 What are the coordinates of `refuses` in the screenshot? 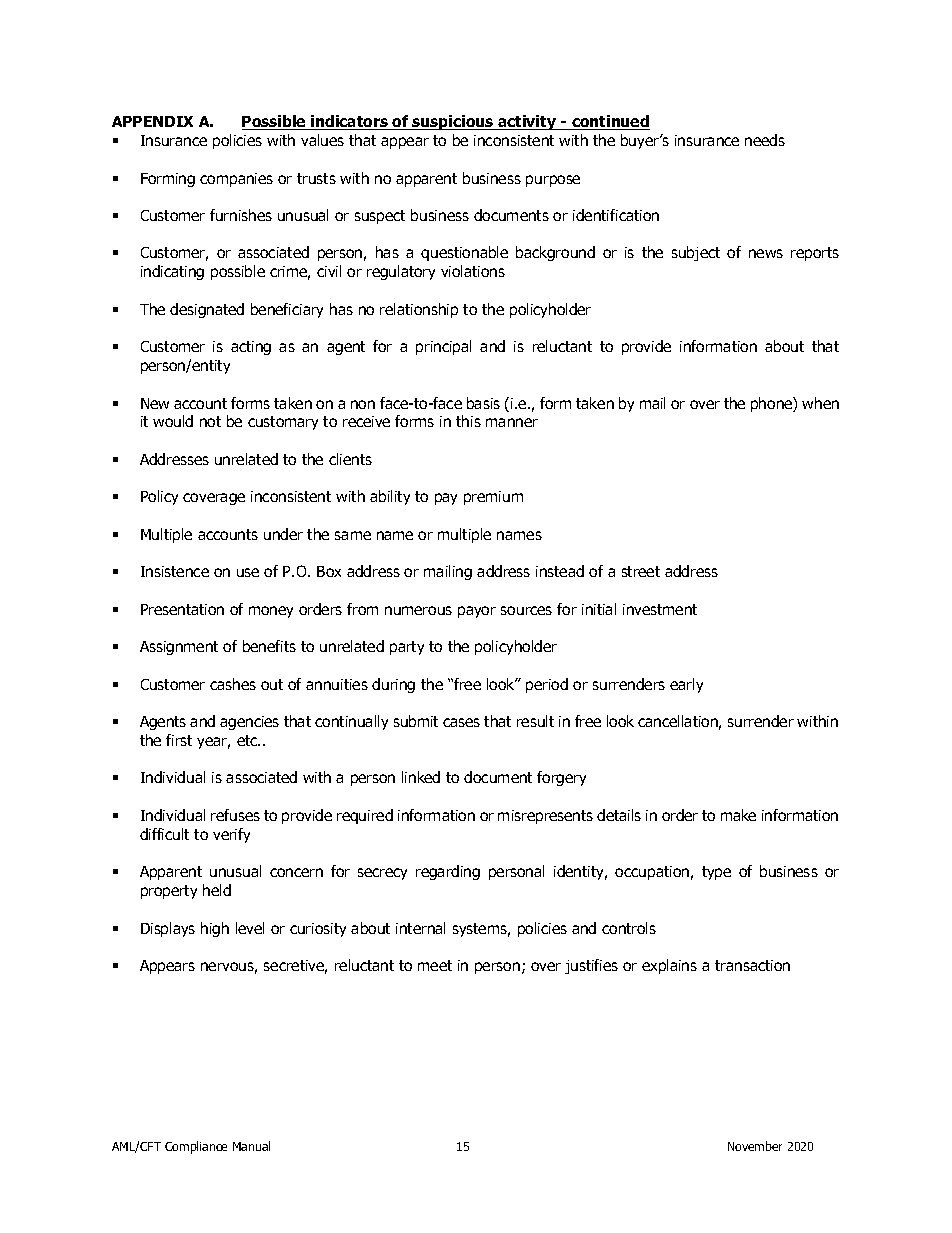 It's located at (235, 815).
